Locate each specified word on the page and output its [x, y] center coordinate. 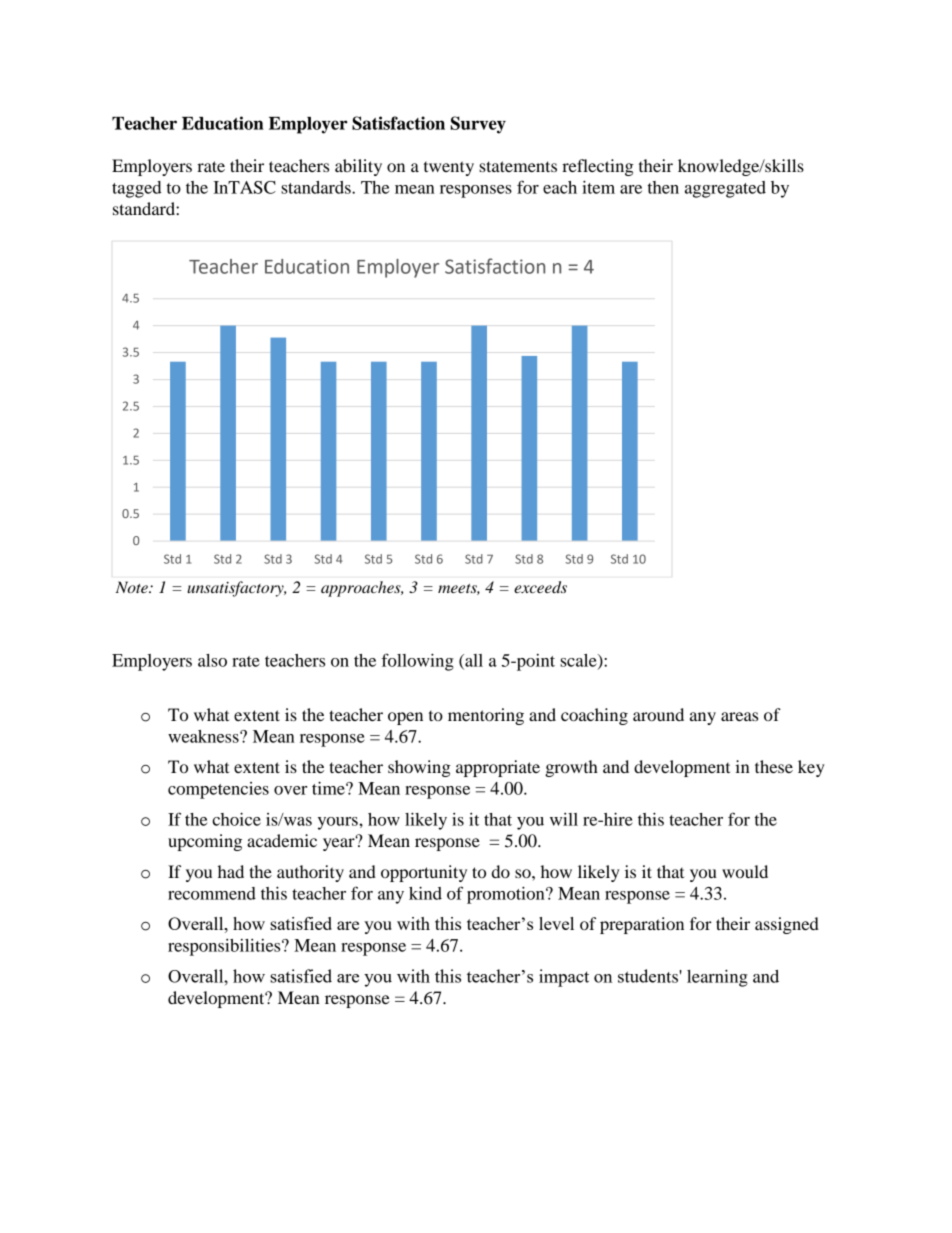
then [663, 187]
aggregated [725, 189]
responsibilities [225, 947]
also [212, 660]
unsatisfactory [236, 589]
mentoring [486, 716]
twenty [449, 168]
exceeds [540, 587]
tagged [137, 189]
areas [739, 716]
